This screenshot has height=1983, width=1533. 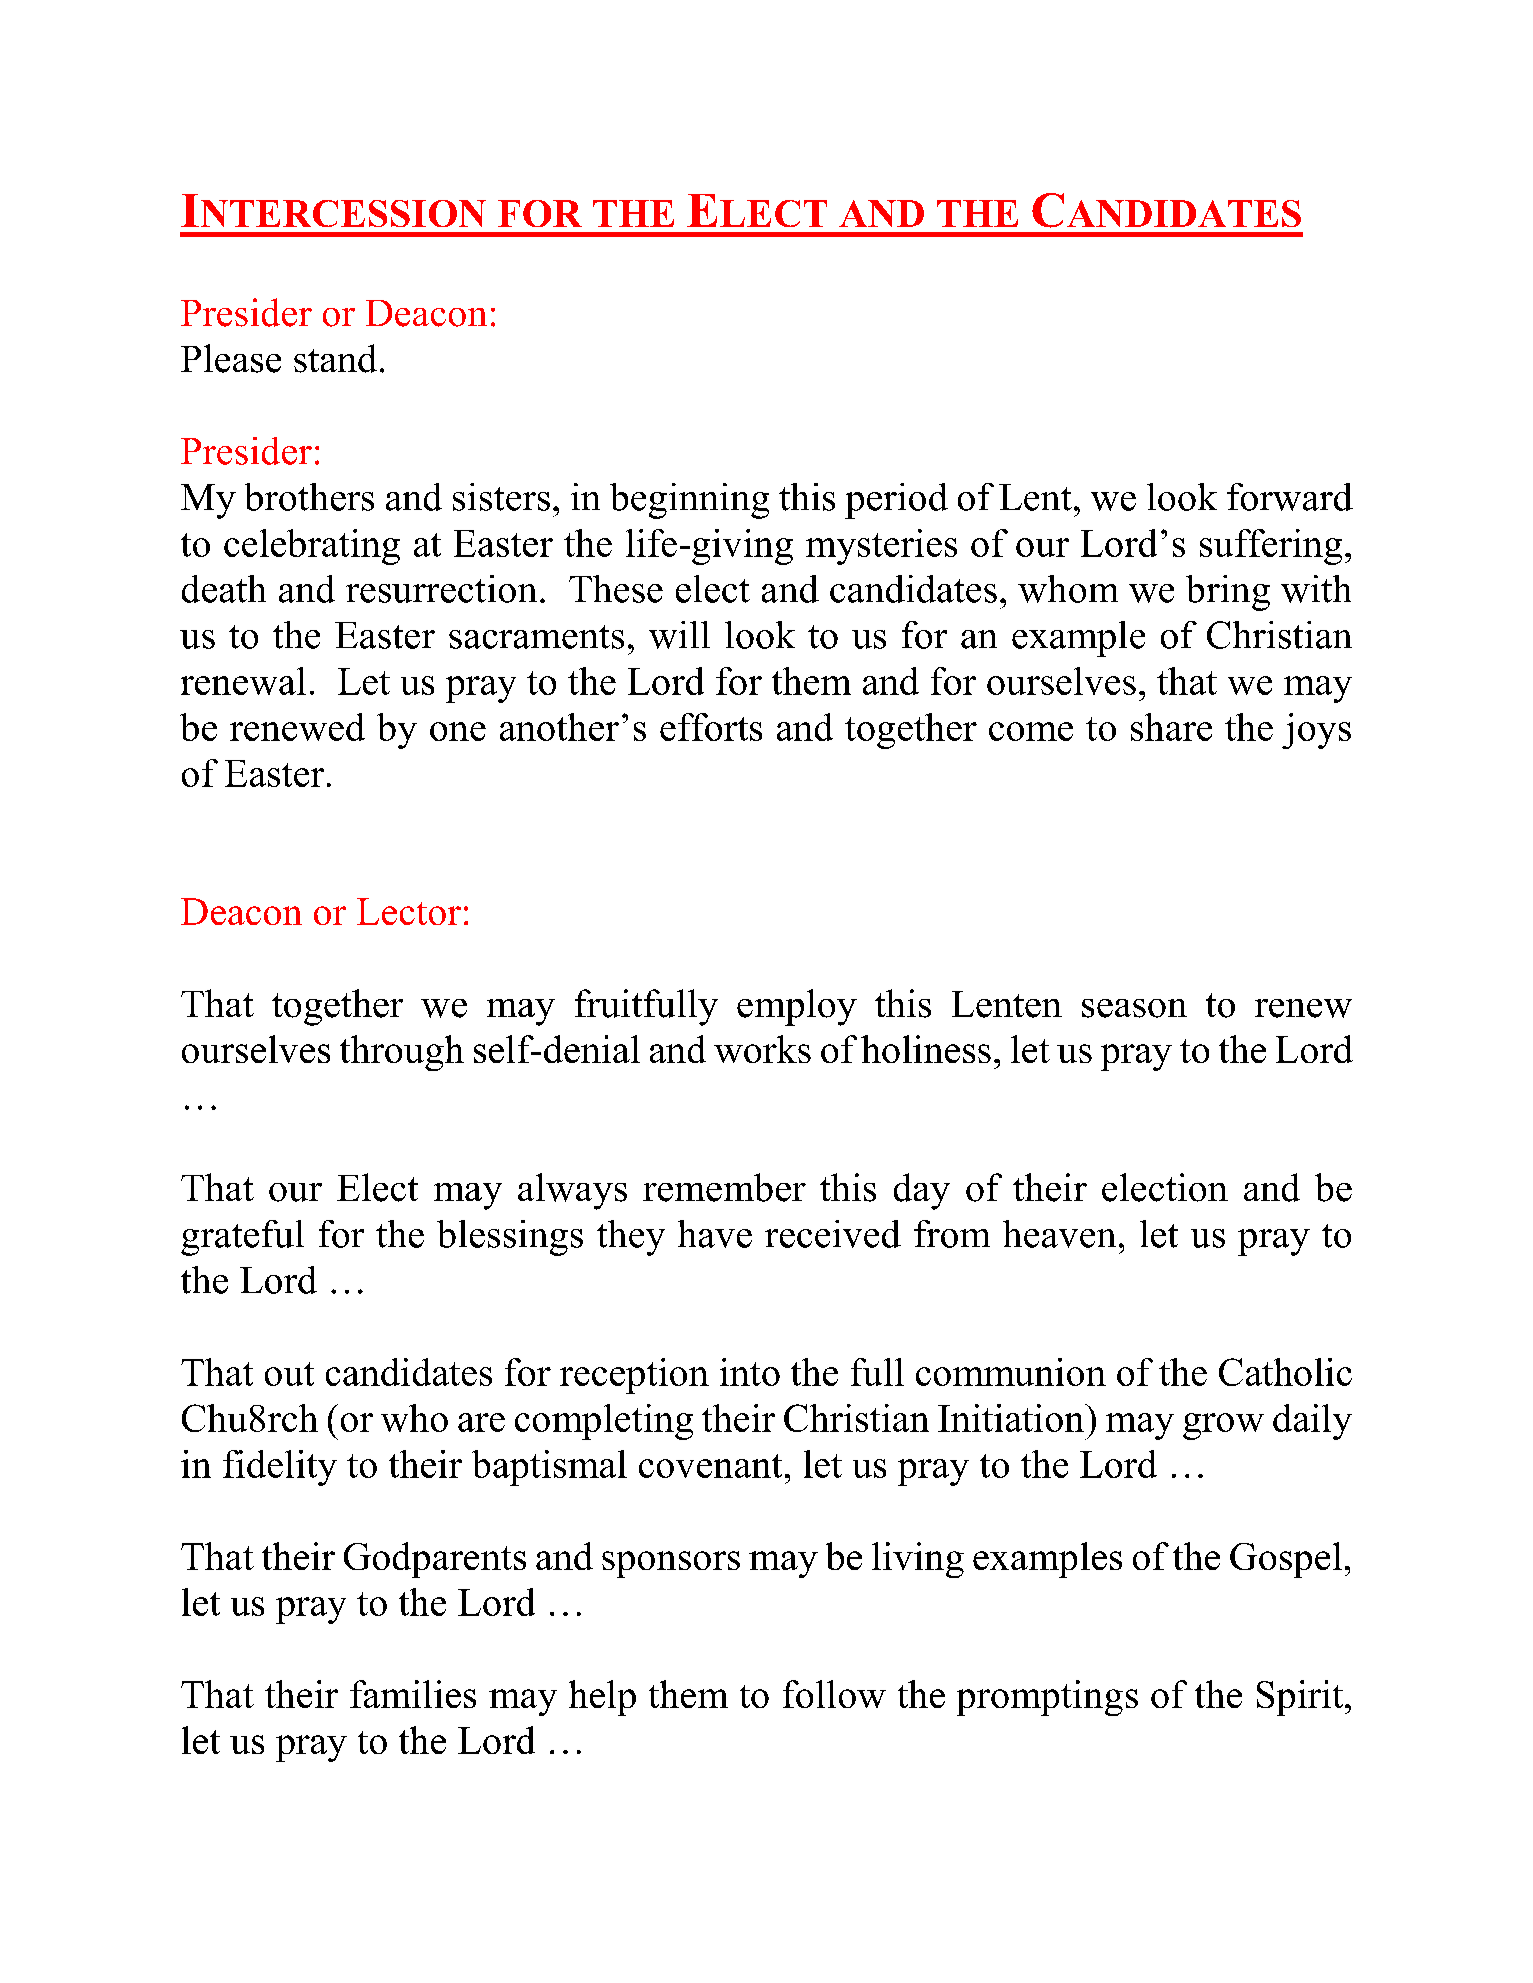 What do you see at coordinates (1290, 497) in the screenshot?
I see `forward` at bounding box center [1290, 497].
